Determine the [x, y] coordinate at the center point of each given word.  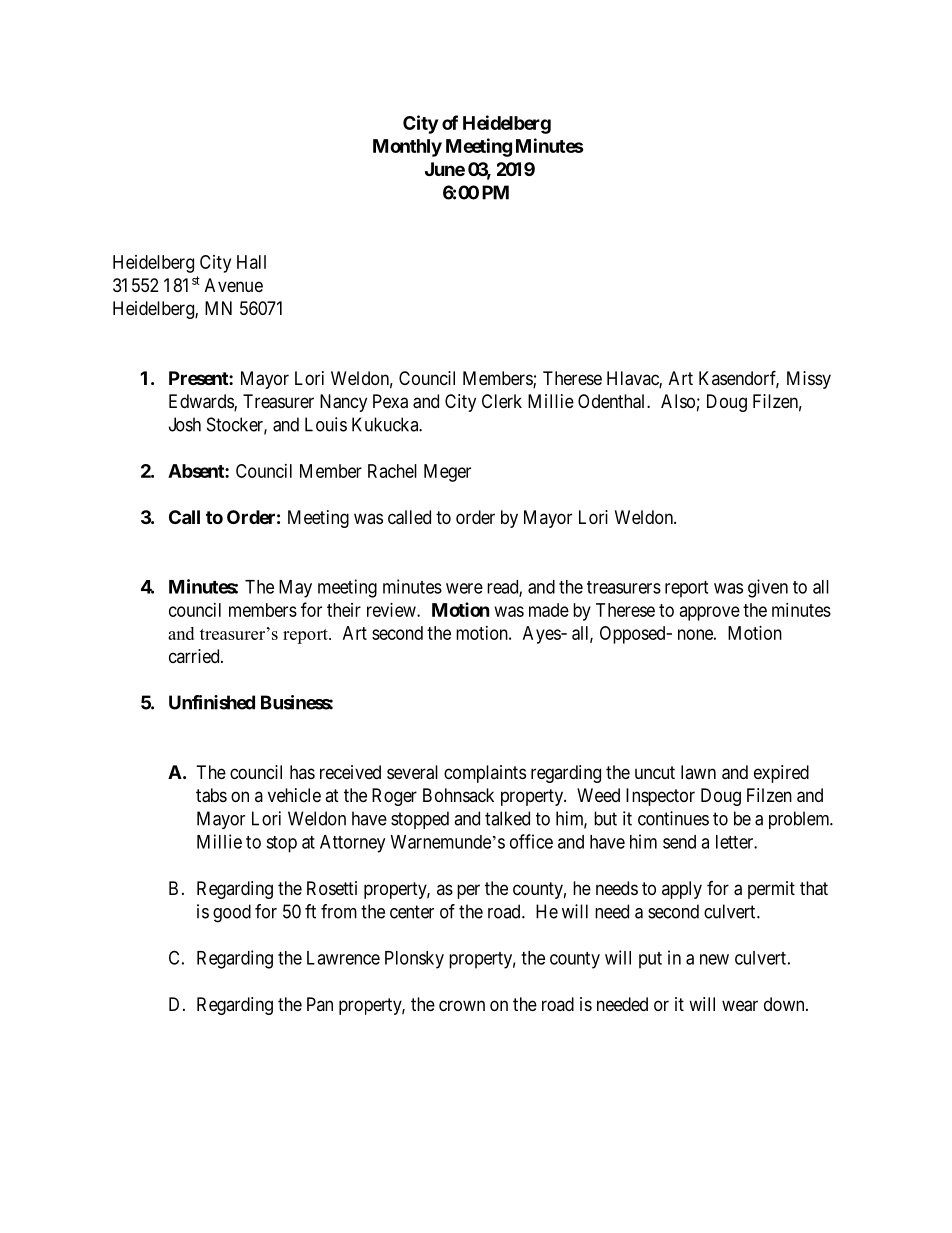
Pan [320, 1004]
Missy [809, 380]
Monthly [407, 148]
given [768, 588]
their [344, 610]
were [464, 588]
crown [462, 1005]
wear [740, 1006]
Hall [251, 262]
